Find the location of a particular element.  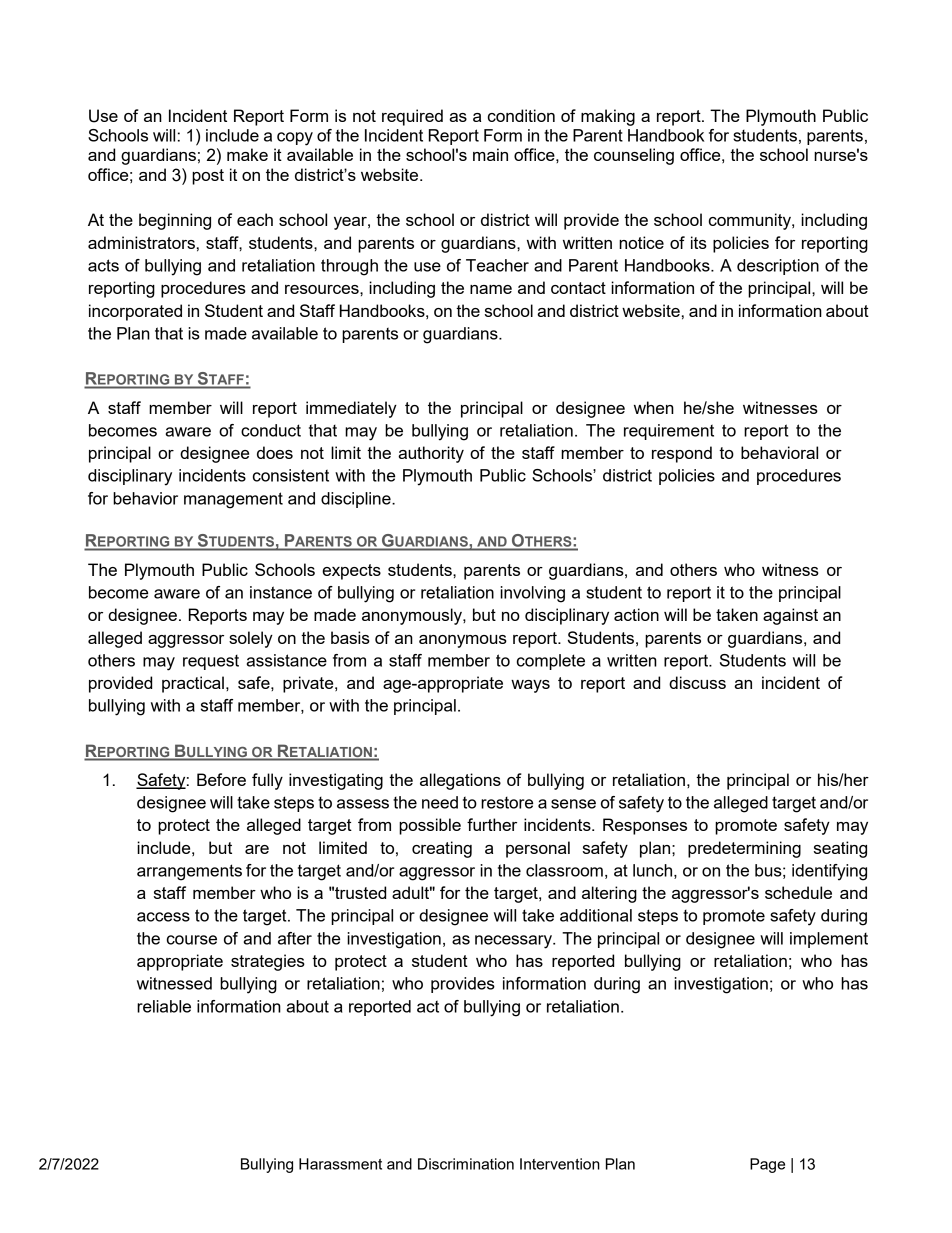

main is located at coordinates (490, 154).
